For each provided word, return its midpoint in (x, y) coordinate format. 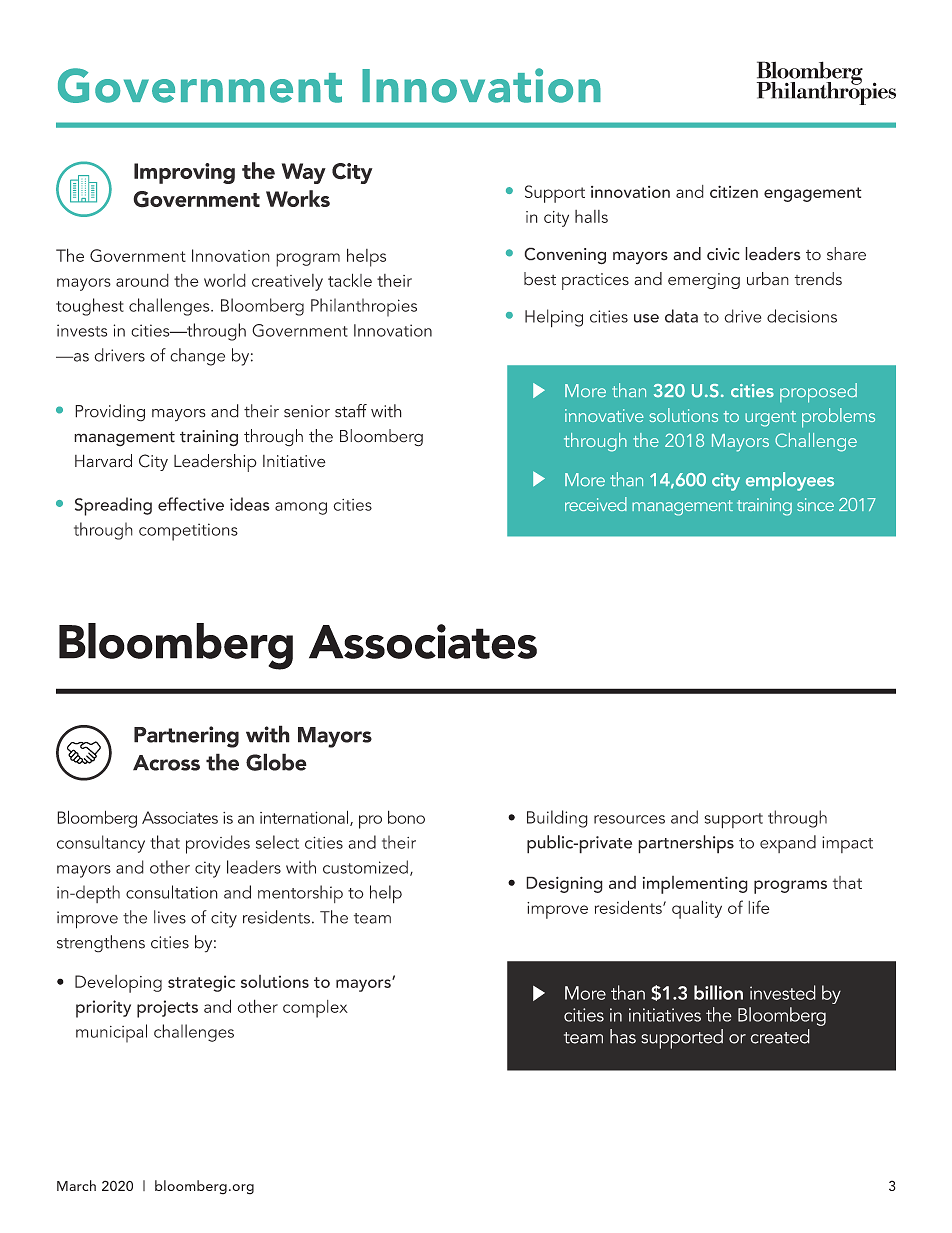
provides (218, 844)
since (815, 504)
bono (406, 817)
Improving (184, 173)
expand (788, 844)
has (623, 1036)
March (76, 1185)
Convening (565, 256)
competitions (188, 532)
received (596, 504)
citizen (734, 191)
